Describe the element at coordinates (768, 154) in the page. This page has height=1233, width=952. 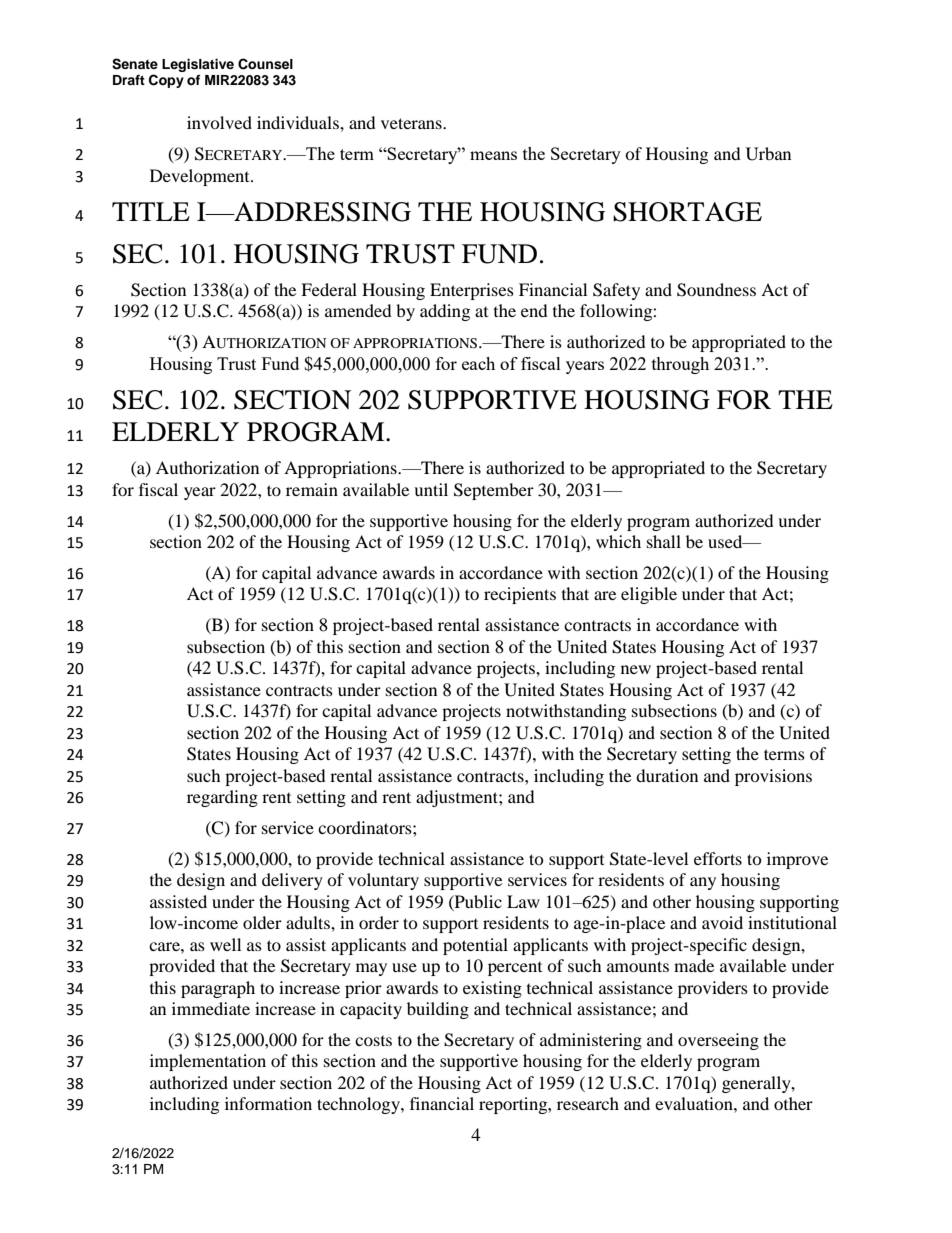
I see `Urban` at that location.
